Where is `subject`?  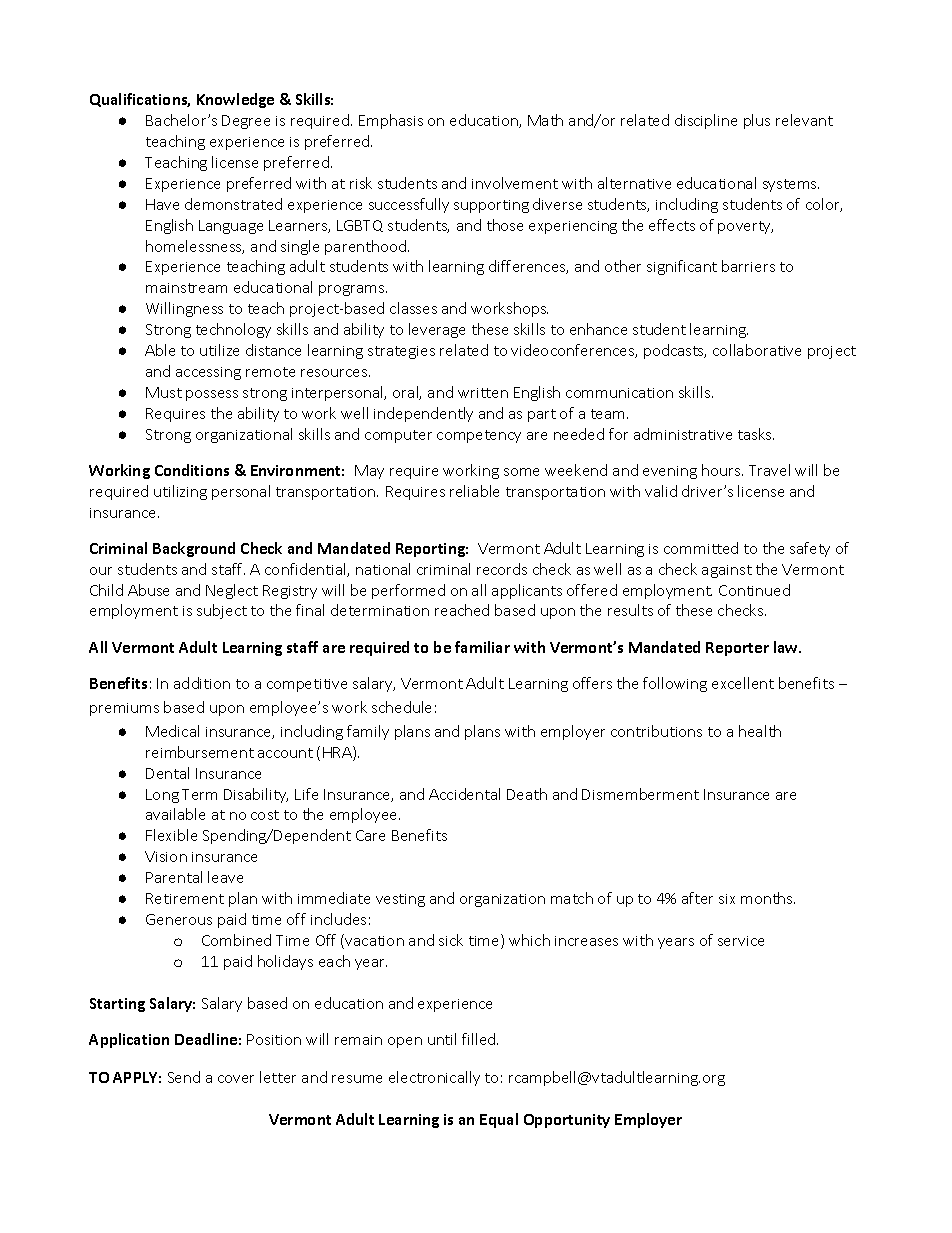
subject is located at coordinates (222, 611).
